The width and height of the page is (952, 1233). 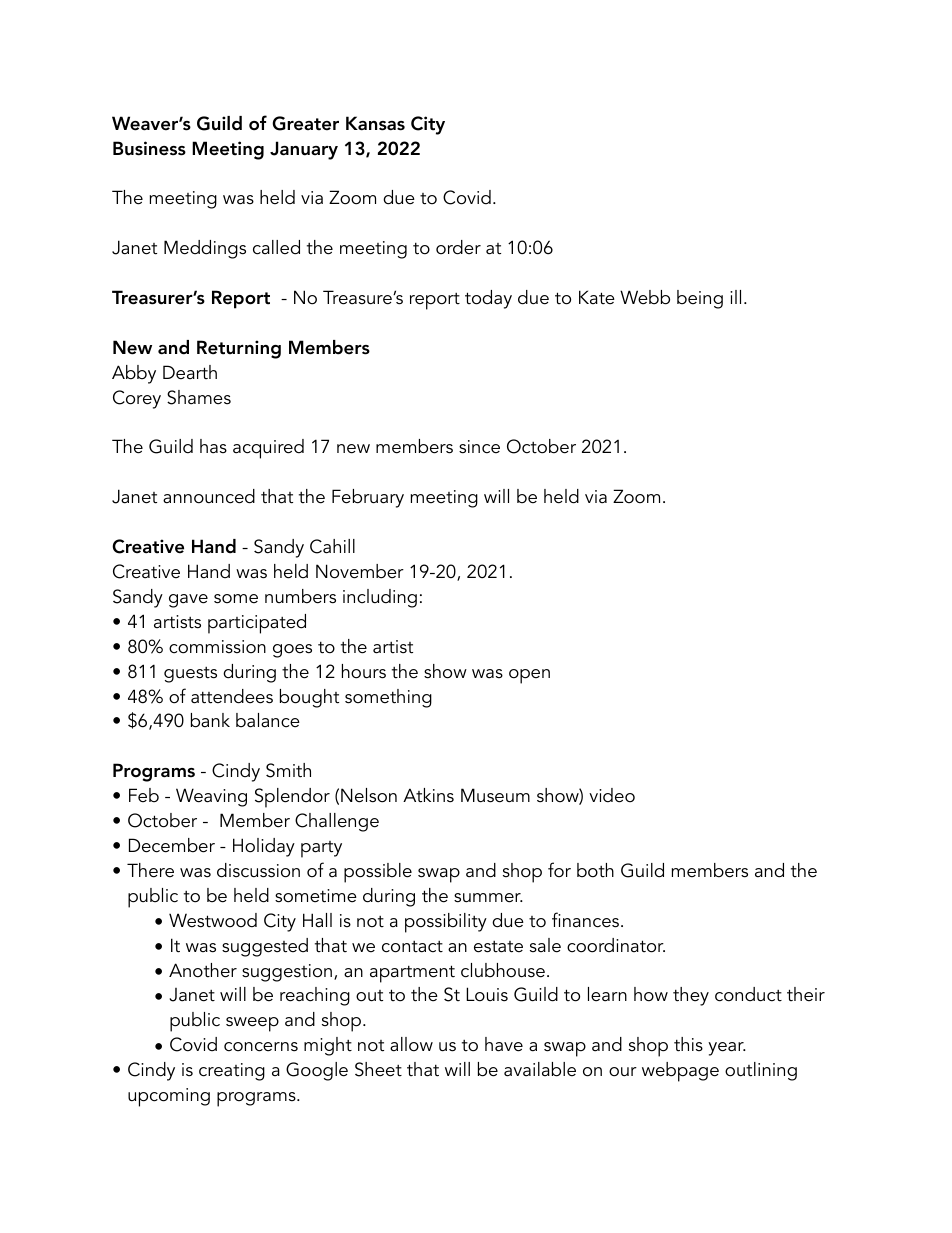 I want to click on open, so click(x=529, y=676).
